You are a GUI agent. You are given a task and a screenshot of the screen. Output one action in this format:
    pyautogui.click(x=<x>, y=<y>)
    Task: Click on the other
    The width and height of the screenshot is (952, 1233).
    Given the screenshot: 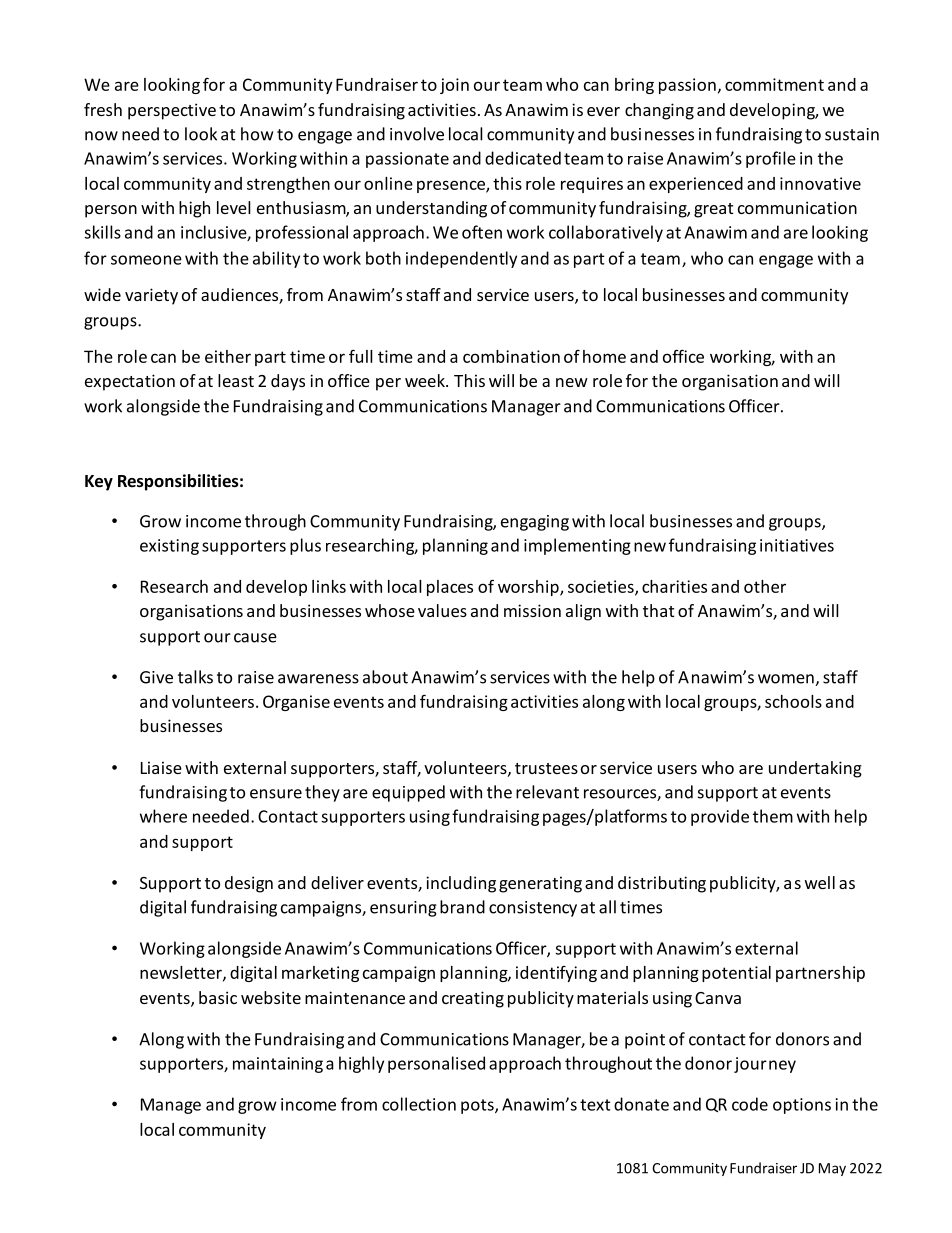 What is the action you would take?
    pyautogui.click(x=765, y=586)
